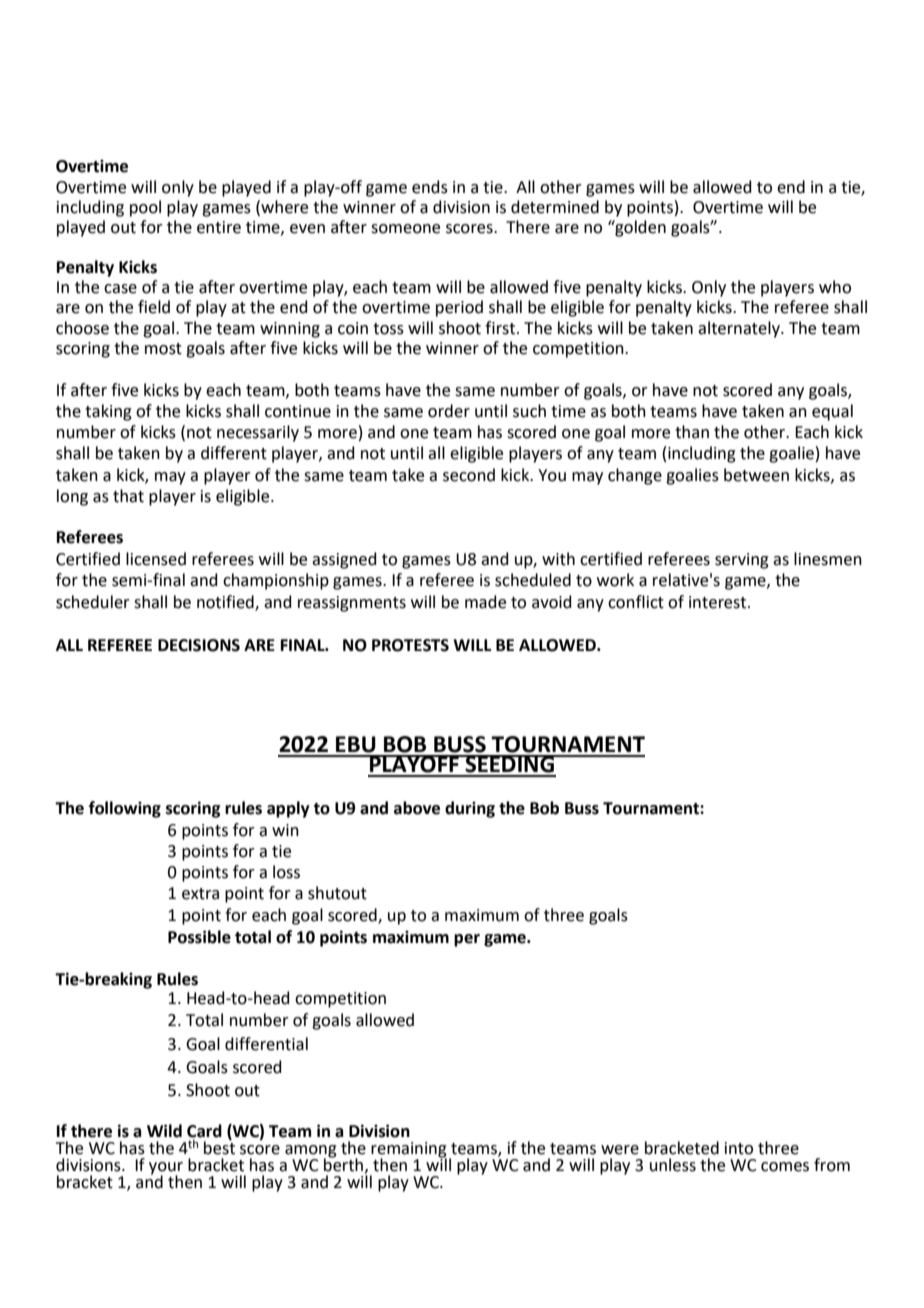  What do you see at coordinates (449, 411) in the document?
I see `order` at bounding box center [449, 411].
